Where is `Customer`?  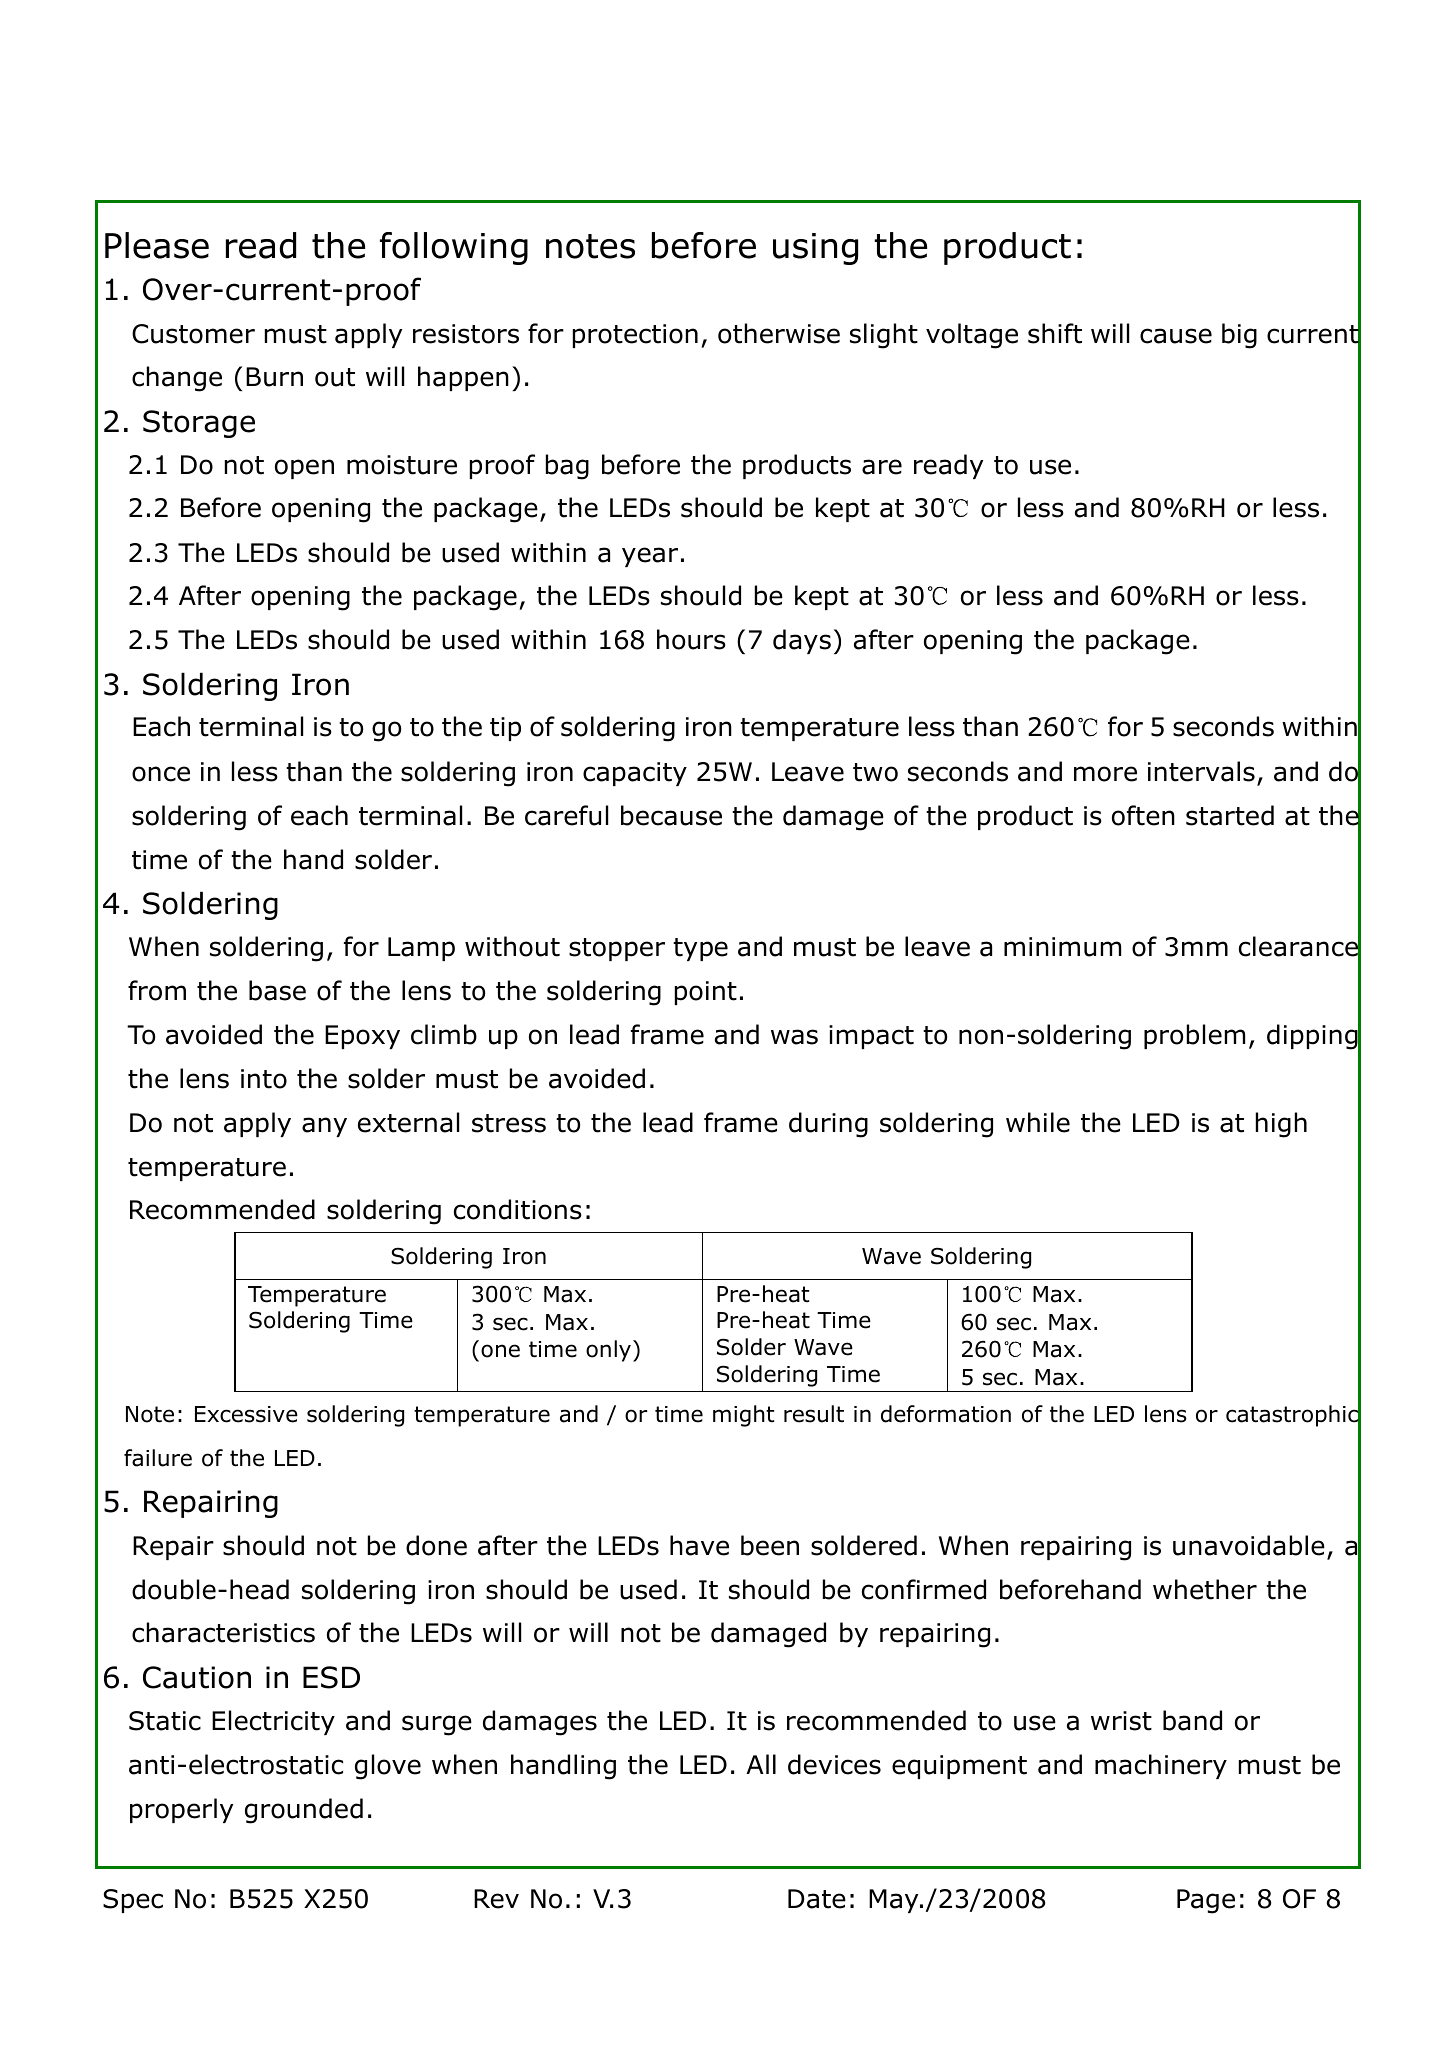
Customer is located at coordinates (193, 334).
